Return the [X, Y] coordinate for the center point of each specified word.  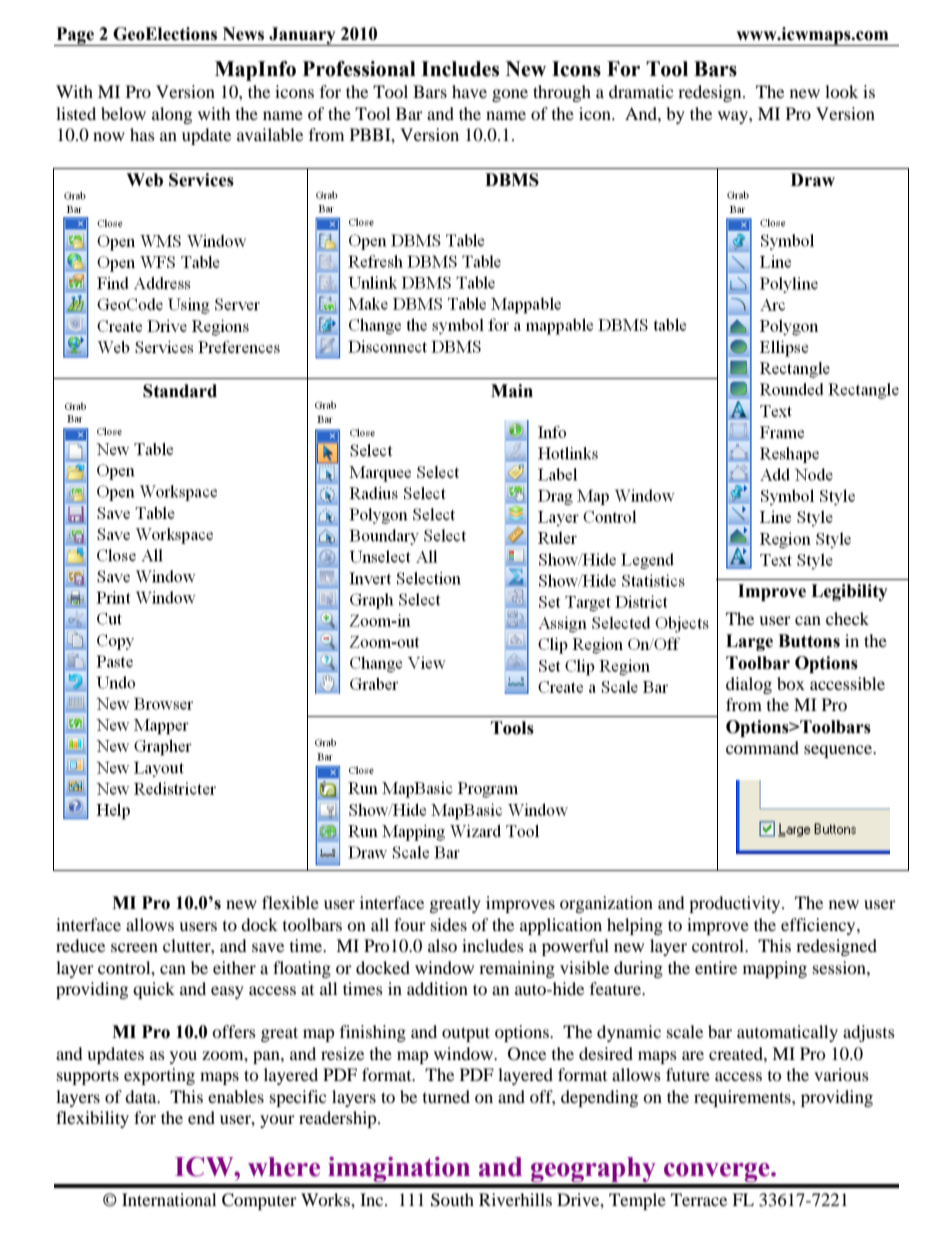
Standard [180, 391]
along [172, 115]
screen [134, 947]
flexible [290, 902]
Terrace [699, 1199]
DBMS [512, 180]
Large [749, 642]
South [452, 1200]
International [169, 1199]
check [847, 618]
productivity [736, 904]
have [469, 91]
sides [449, 924]
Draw [813, 180]
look [841, 91]
